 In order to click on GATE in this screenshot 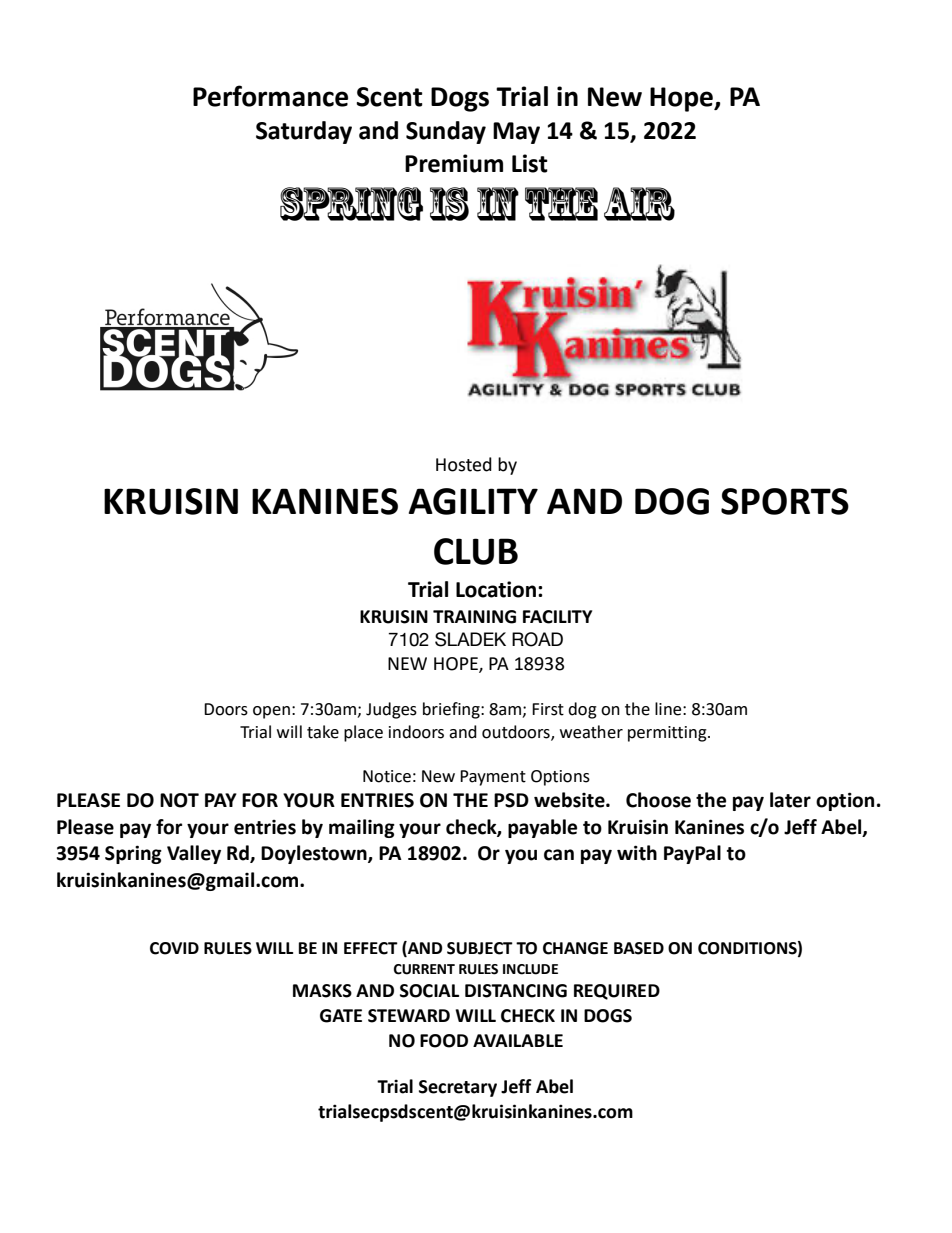, I will do `click(341, 1016)`.
